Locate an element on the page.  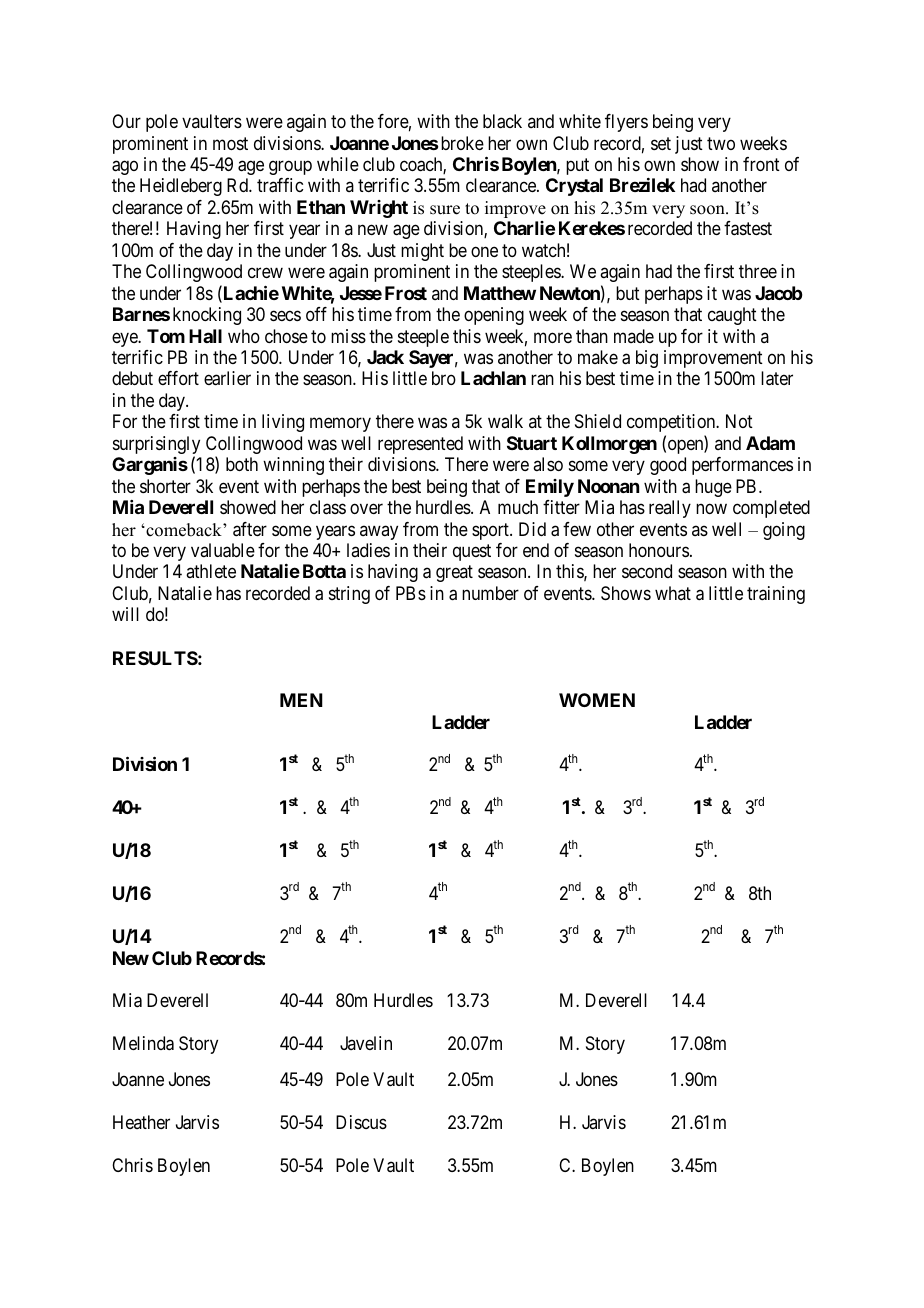
what is located at coordinates (673, 593).
